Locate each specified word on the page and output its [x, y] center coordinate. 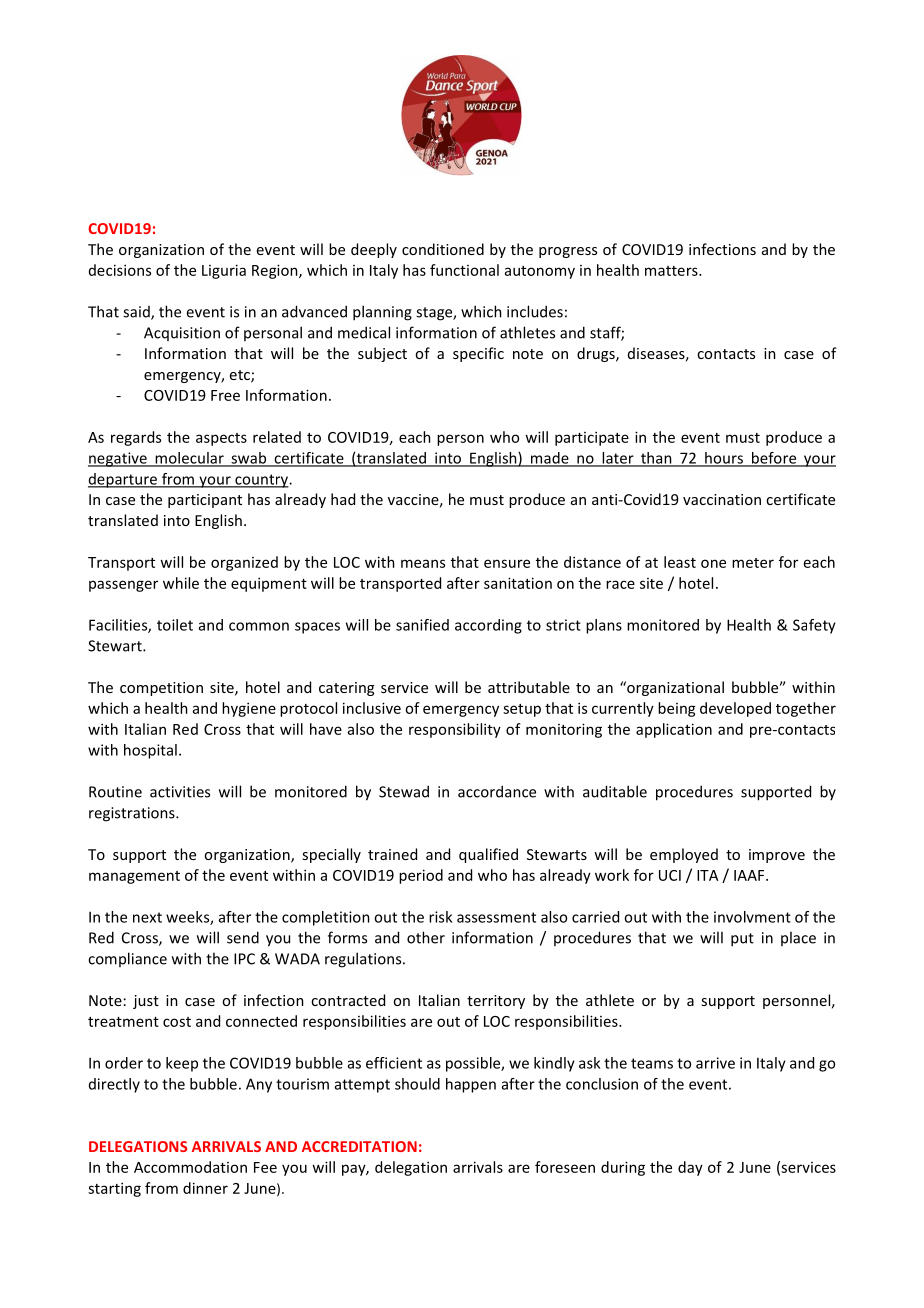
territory [496, 1002]
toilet [175, 625]
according [488, 626]
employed [684, 855]
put [742, 940]
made [550, 459]
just [146, 1002]
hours [724, 459]
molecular [189, 459]
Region [276, 271]
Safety [814, 626]
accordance [497, 791]
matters [672, 271]
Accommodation [190, 1167]
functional [464, 270]
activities [180, 792]
